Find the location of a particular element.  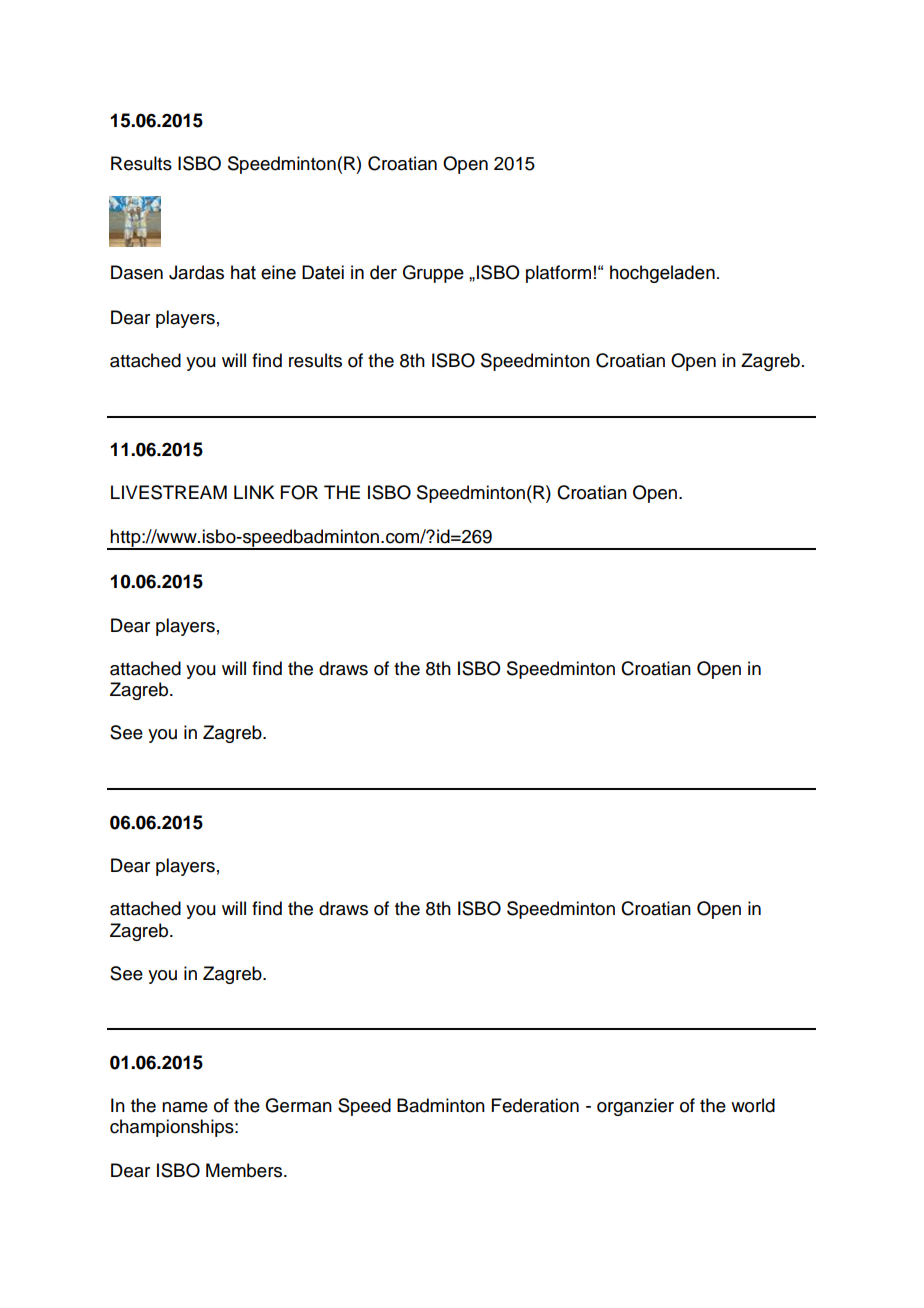

hat is located at coordinates (243, 272).
